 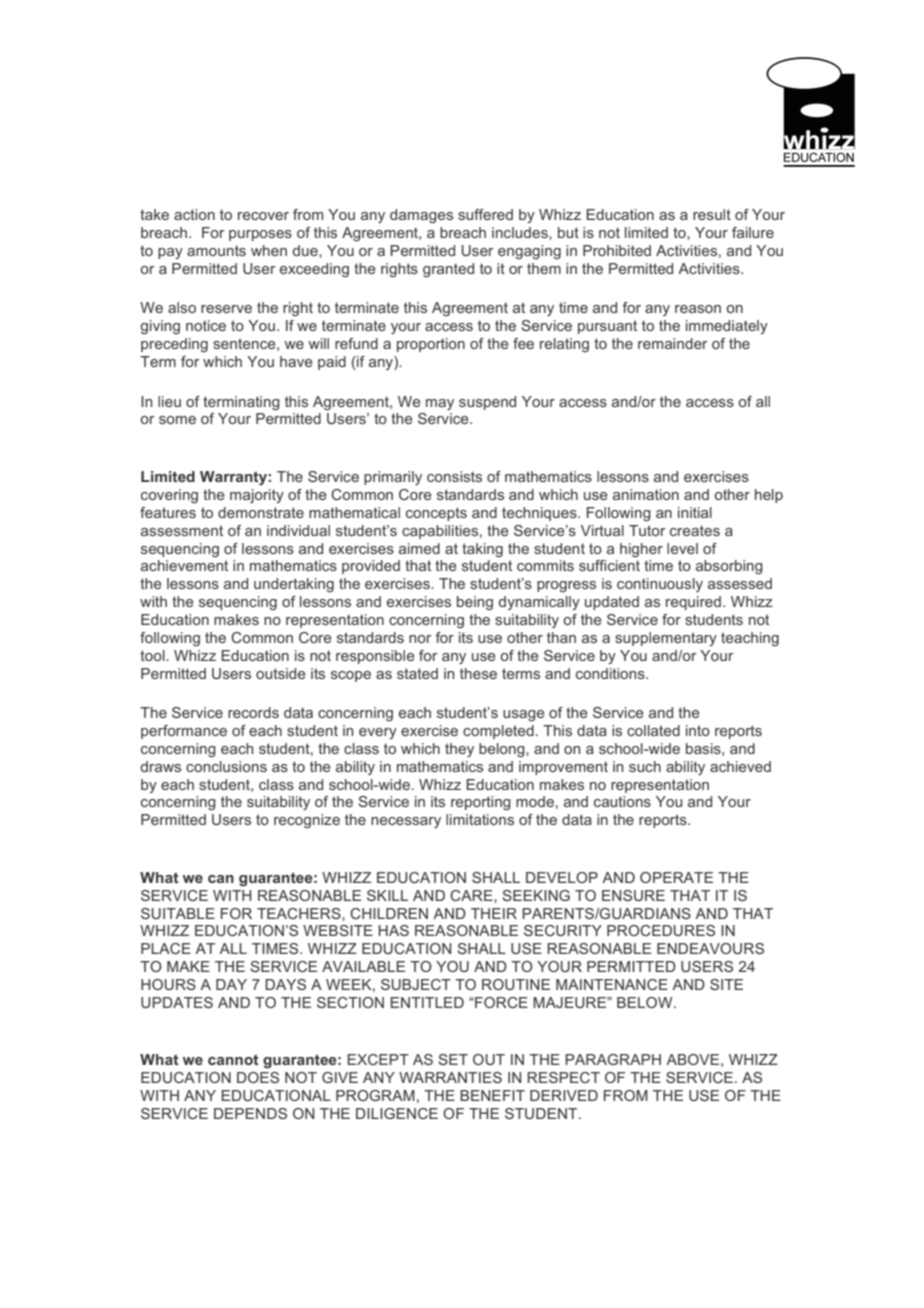 I want to click on supplementary, so click(x=666, y=639).
